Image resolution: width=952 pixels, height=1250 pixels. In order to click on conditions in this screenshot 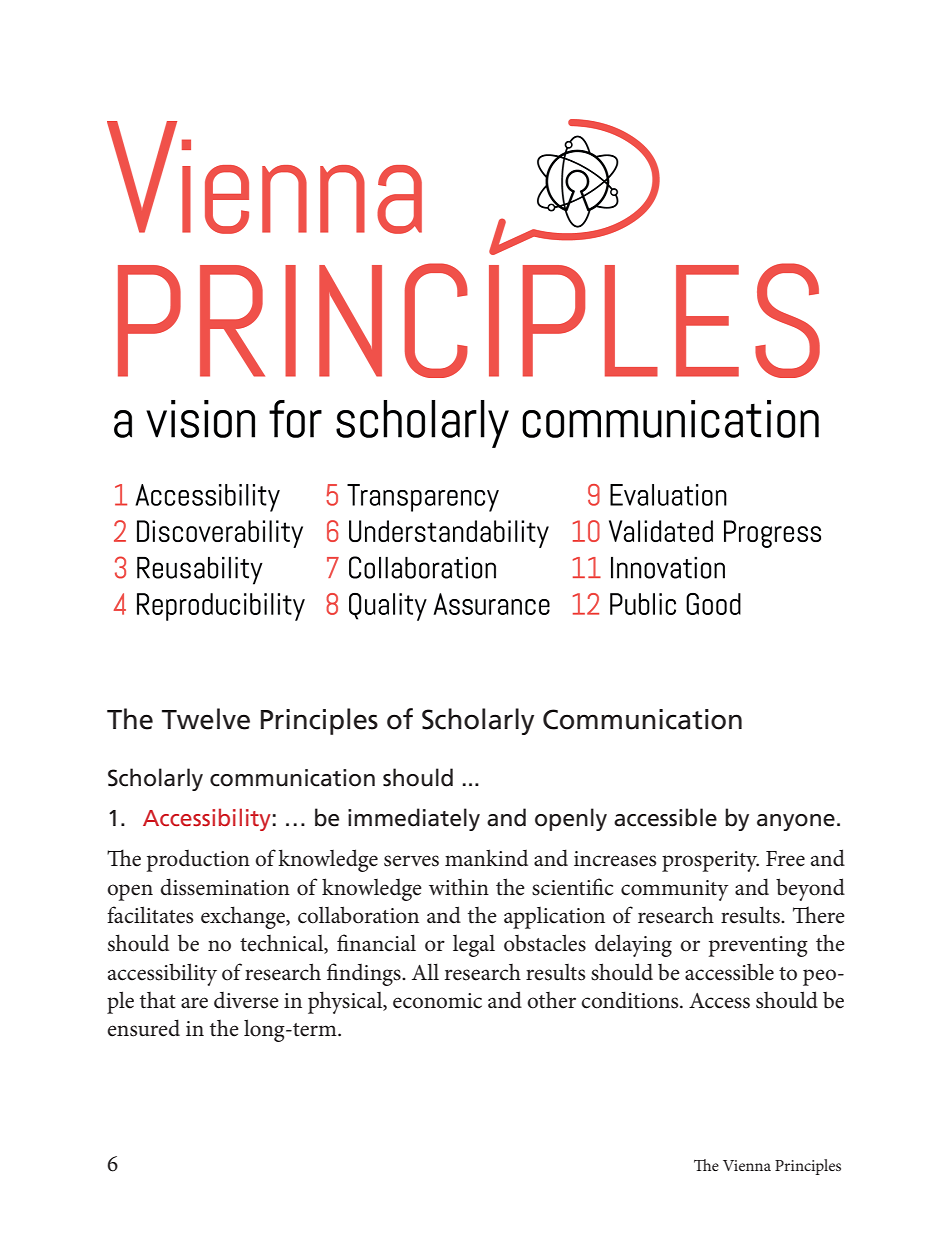, I will do `click(631, 1000)`.
